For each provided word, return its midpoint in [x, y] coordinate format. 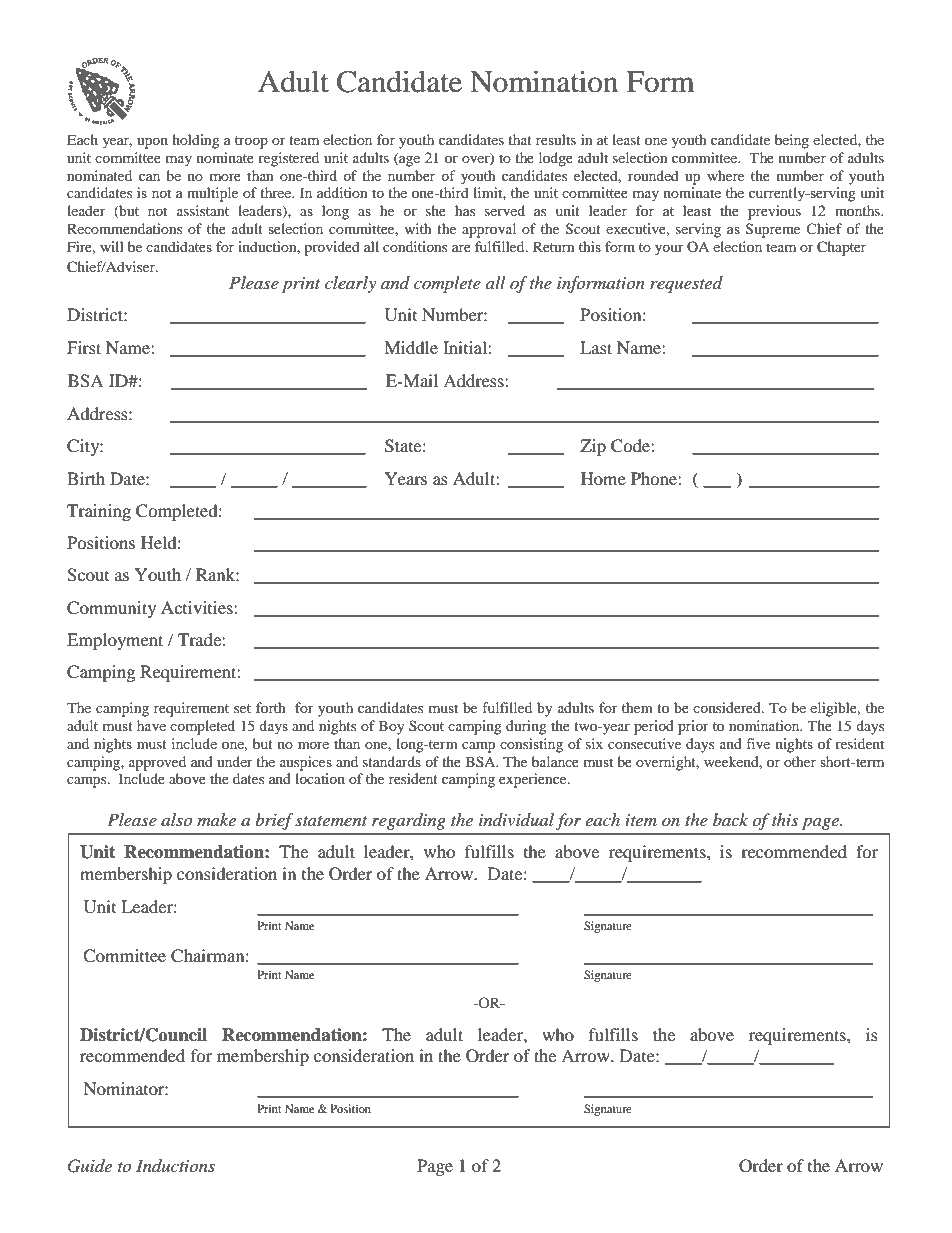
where [725, 175]
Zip [593, 447]
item [641, 820]
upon [152, 143]
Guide [90, 1166]
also [176, 819]
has [465, 210]
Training [99, 512]
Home [603, 478]
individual [516, 819]
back [730, 819]
